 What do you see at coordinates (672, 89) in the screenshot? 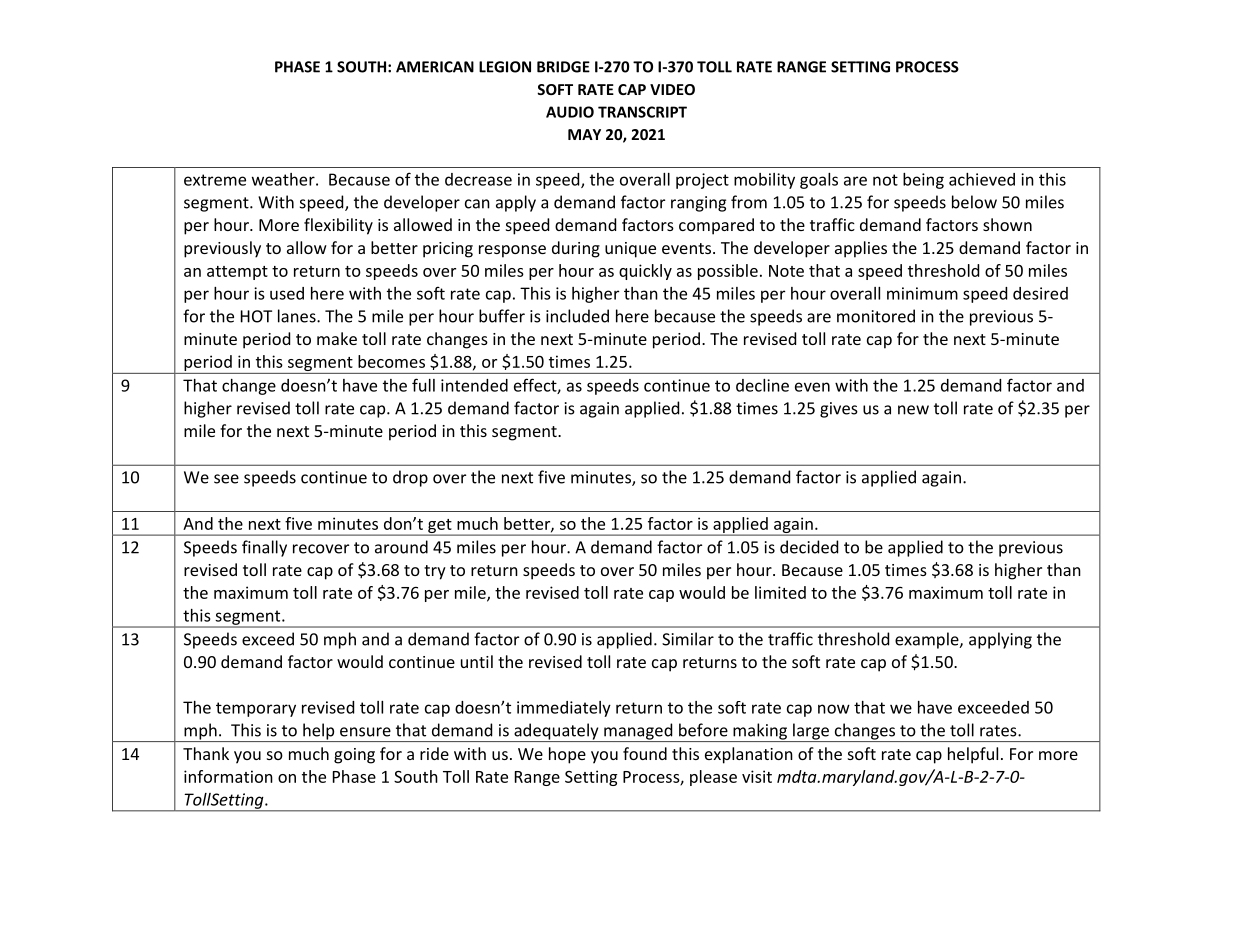
I see `VIDEO` at bounding box center [672, 89].
